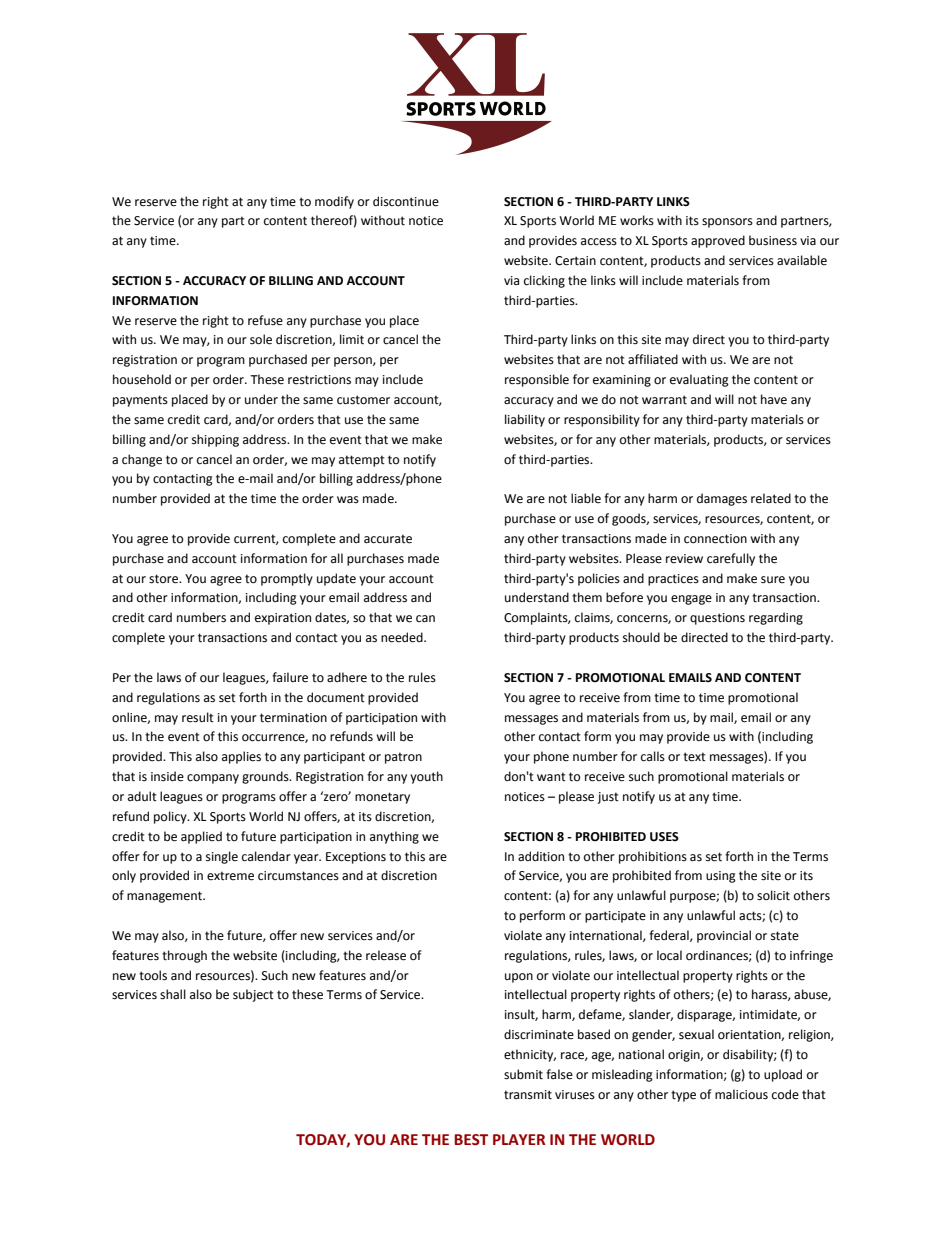  I want to click on shipping, so click(215, 440).
